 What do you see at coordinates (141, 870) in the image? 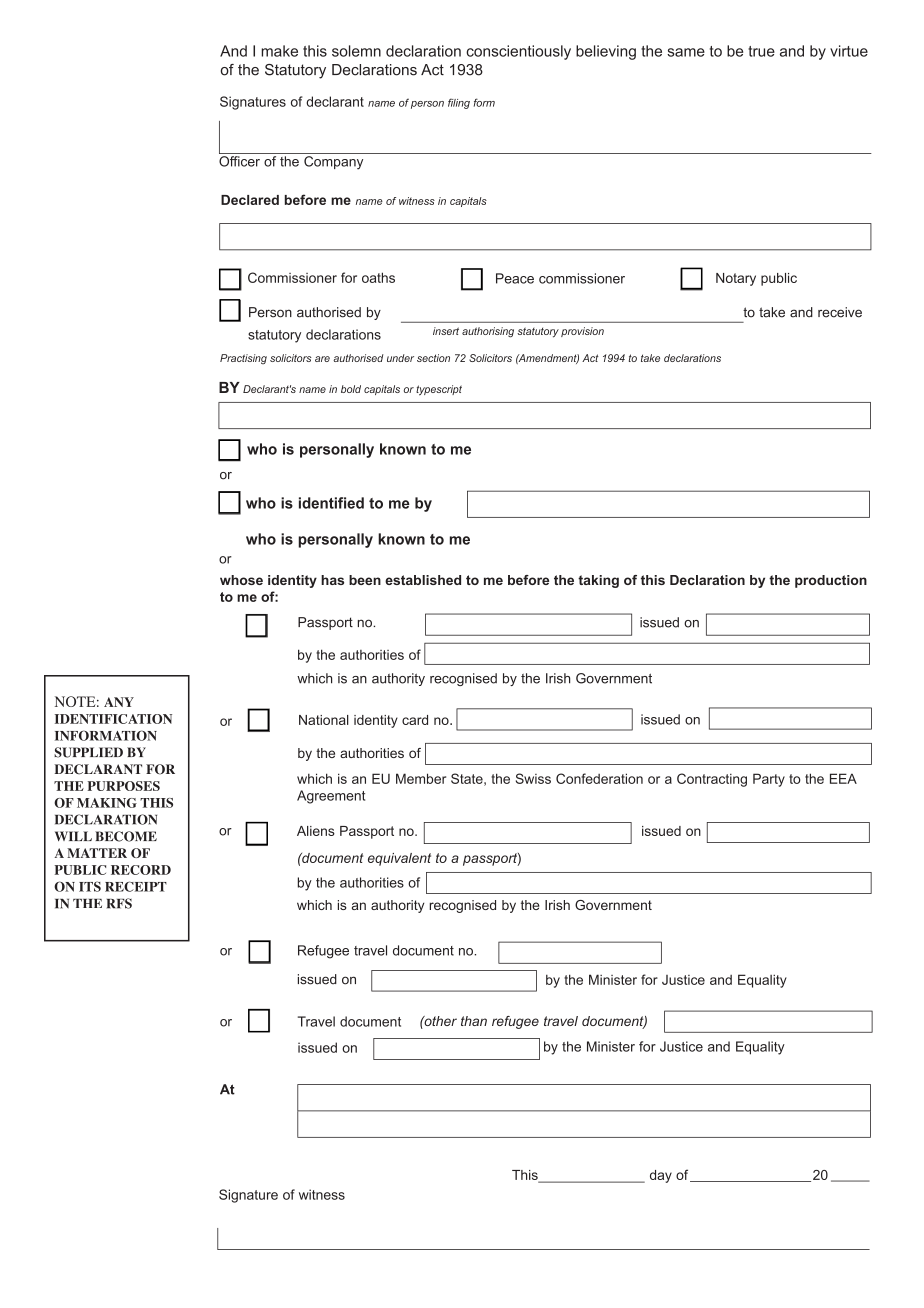
I see `RECORD` at bounding box center [141, 870].
